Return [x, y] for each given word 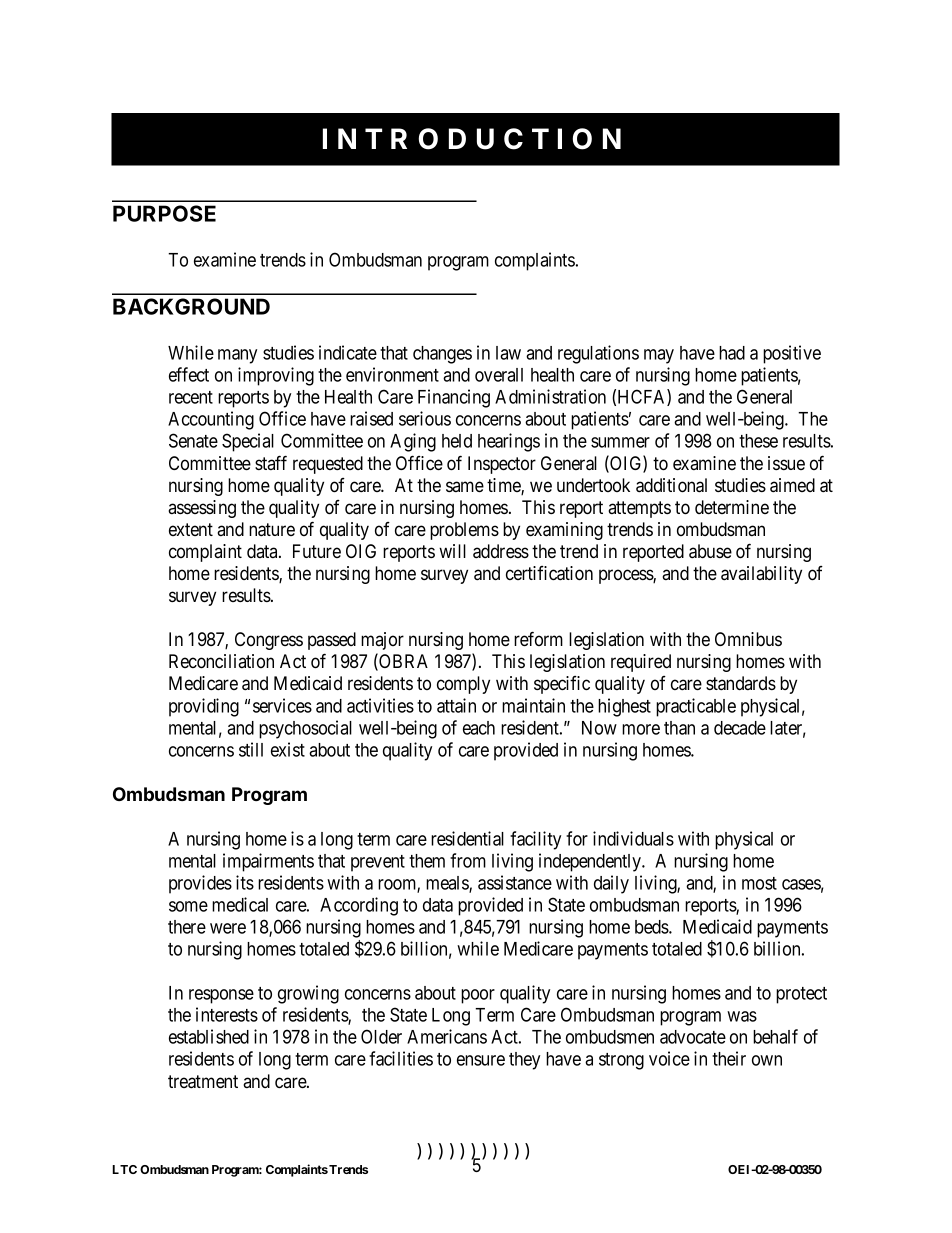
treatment [203, 1082]
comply [463, 685]
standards [741, 683]
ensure [481, 1060]
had [732, 353]
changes [442, 355]
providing [204, 707]
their [729, 1058]
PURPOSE [164, 213]
